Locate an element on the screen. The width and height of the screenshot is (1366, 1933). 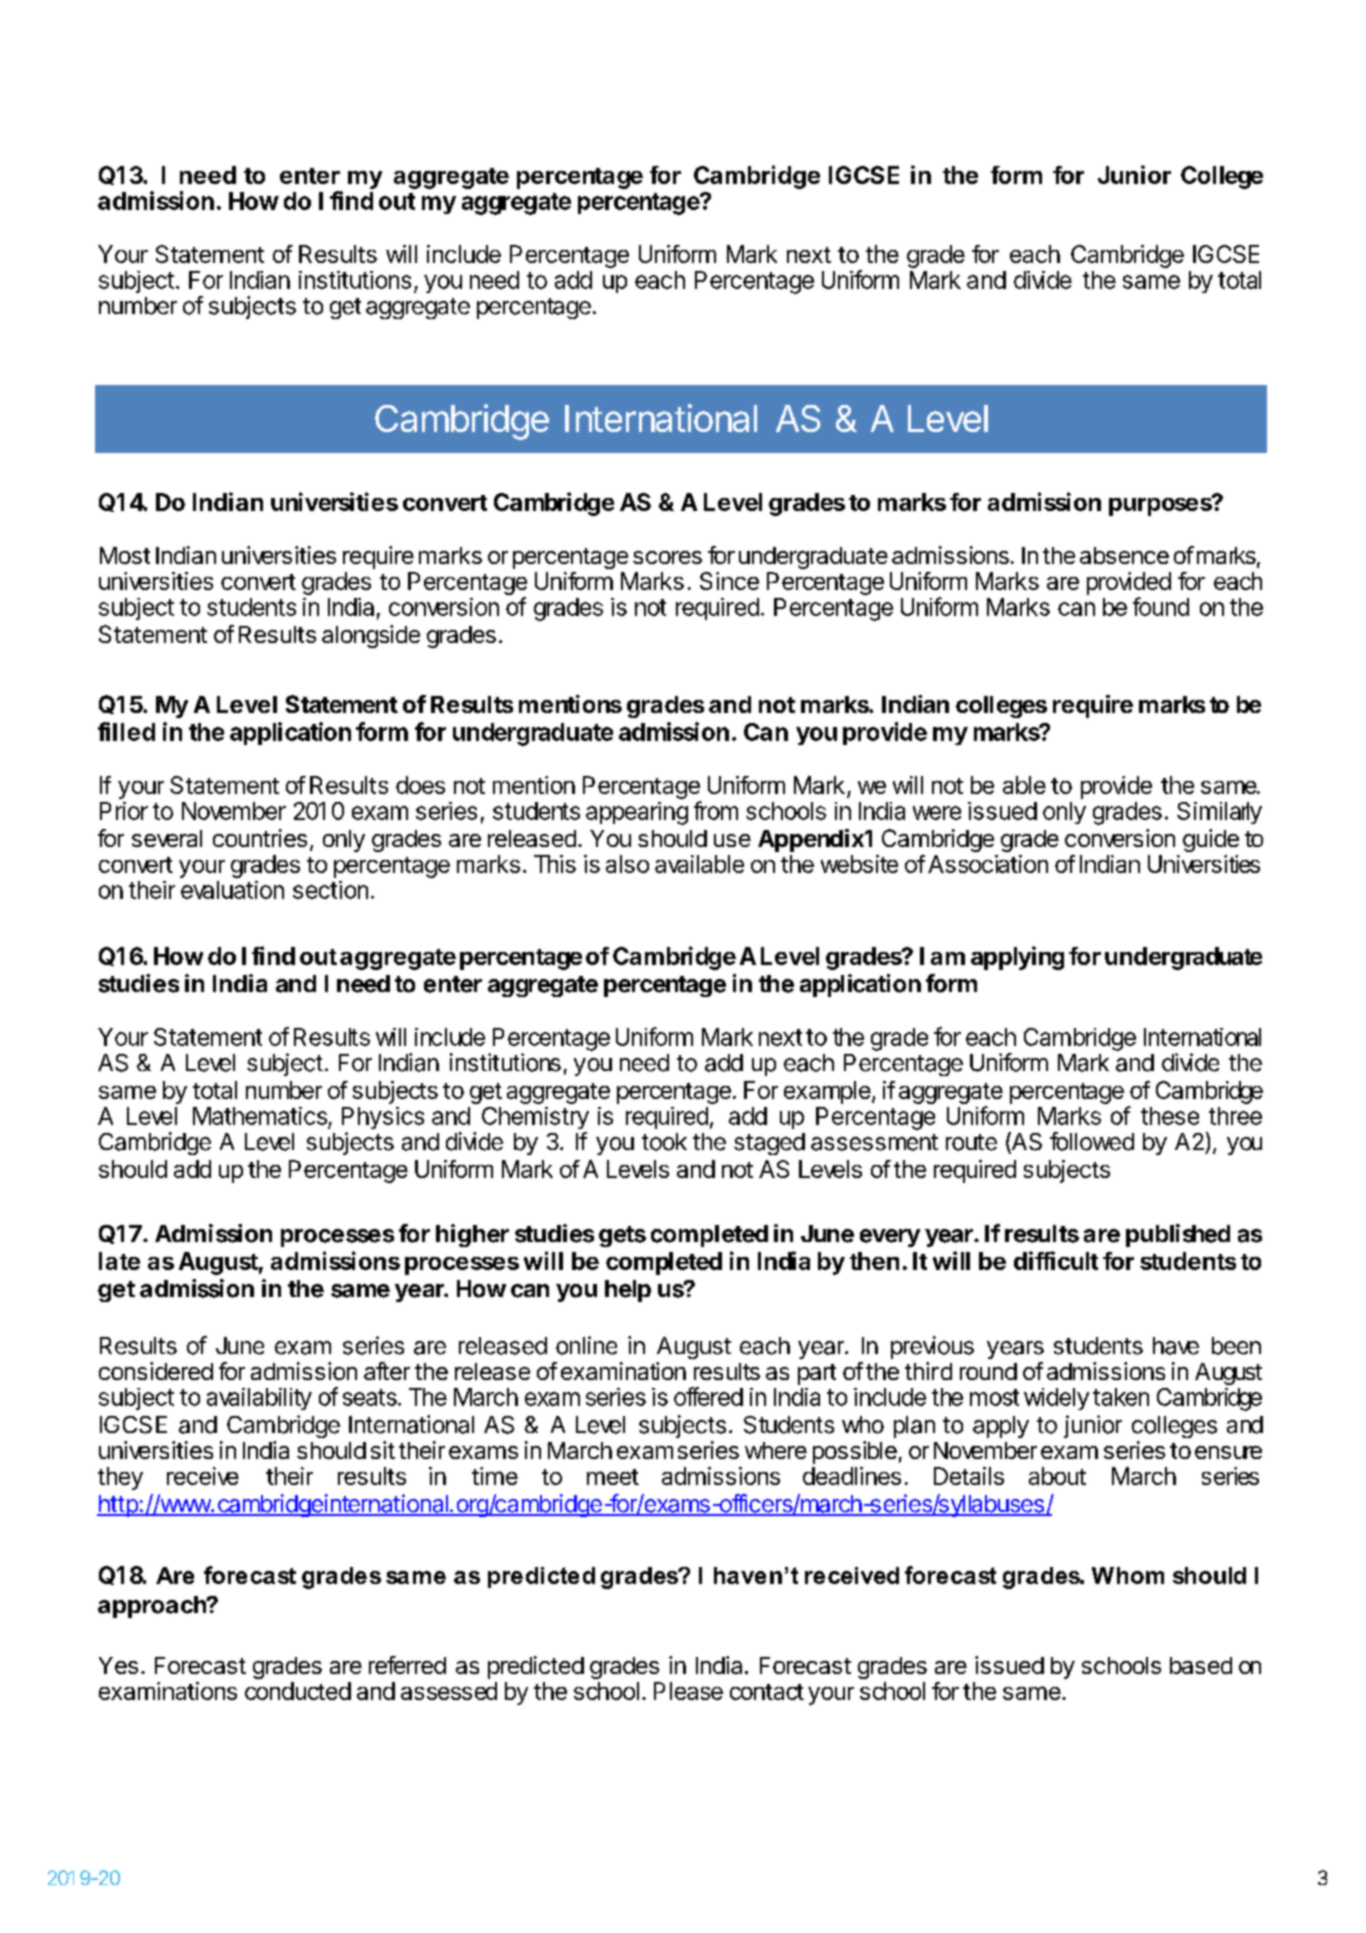
Please is located at coordinates (688, 1691).
